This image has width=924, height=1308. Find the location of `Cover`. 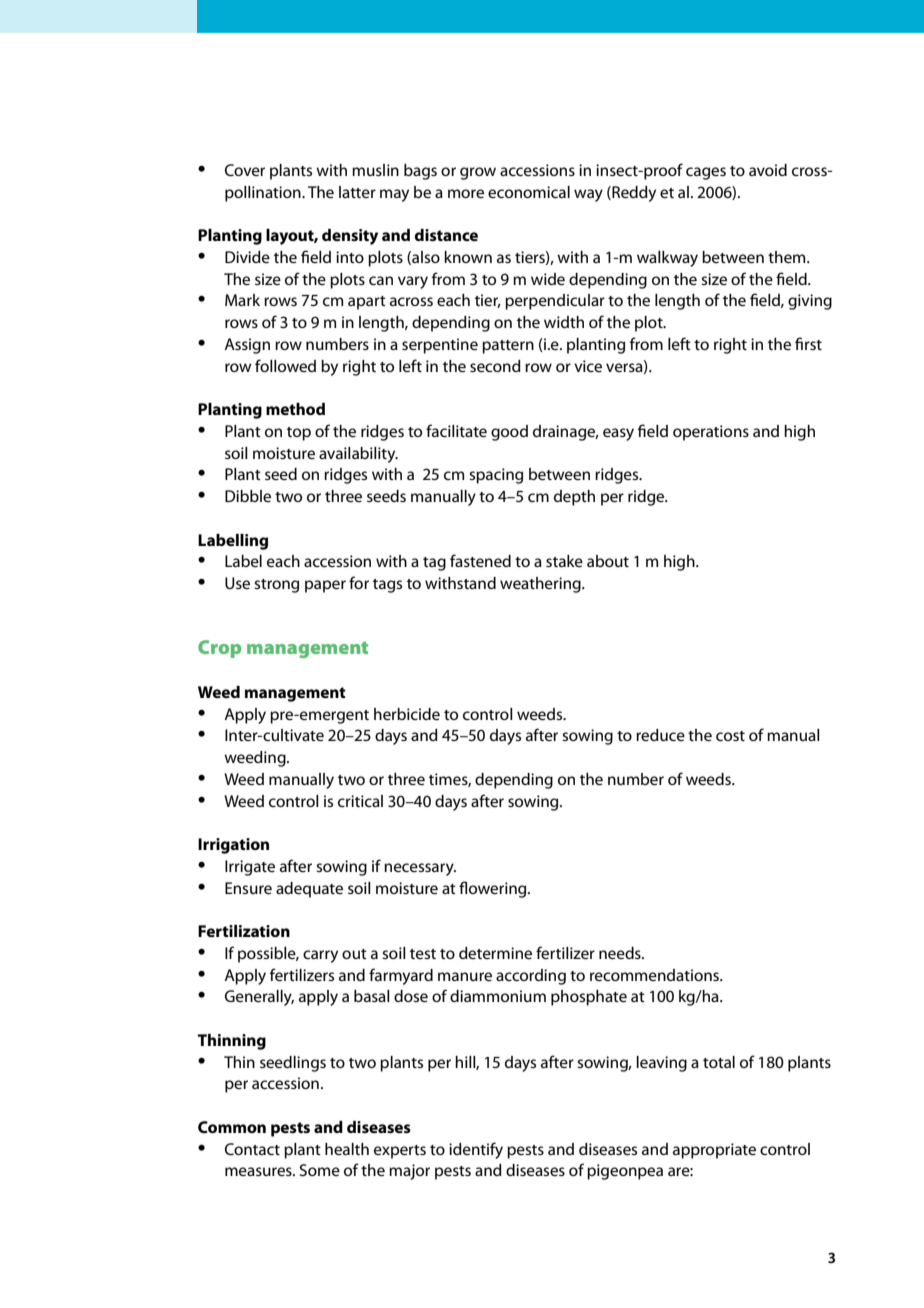

Cover is located at coordinates (245, 170).
